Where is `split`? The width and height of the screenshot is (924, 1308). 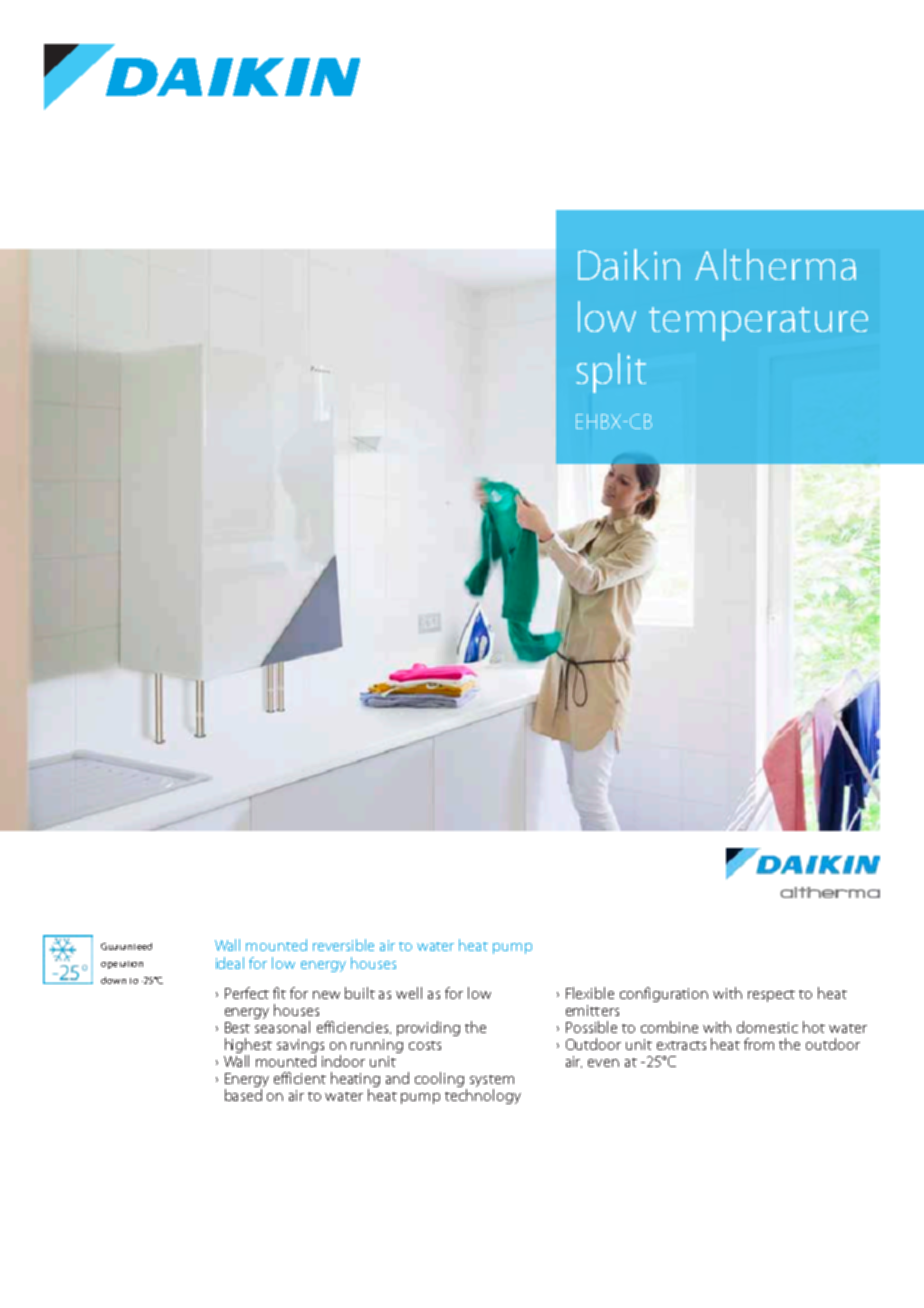
split is located at coordinates (611, 373).
